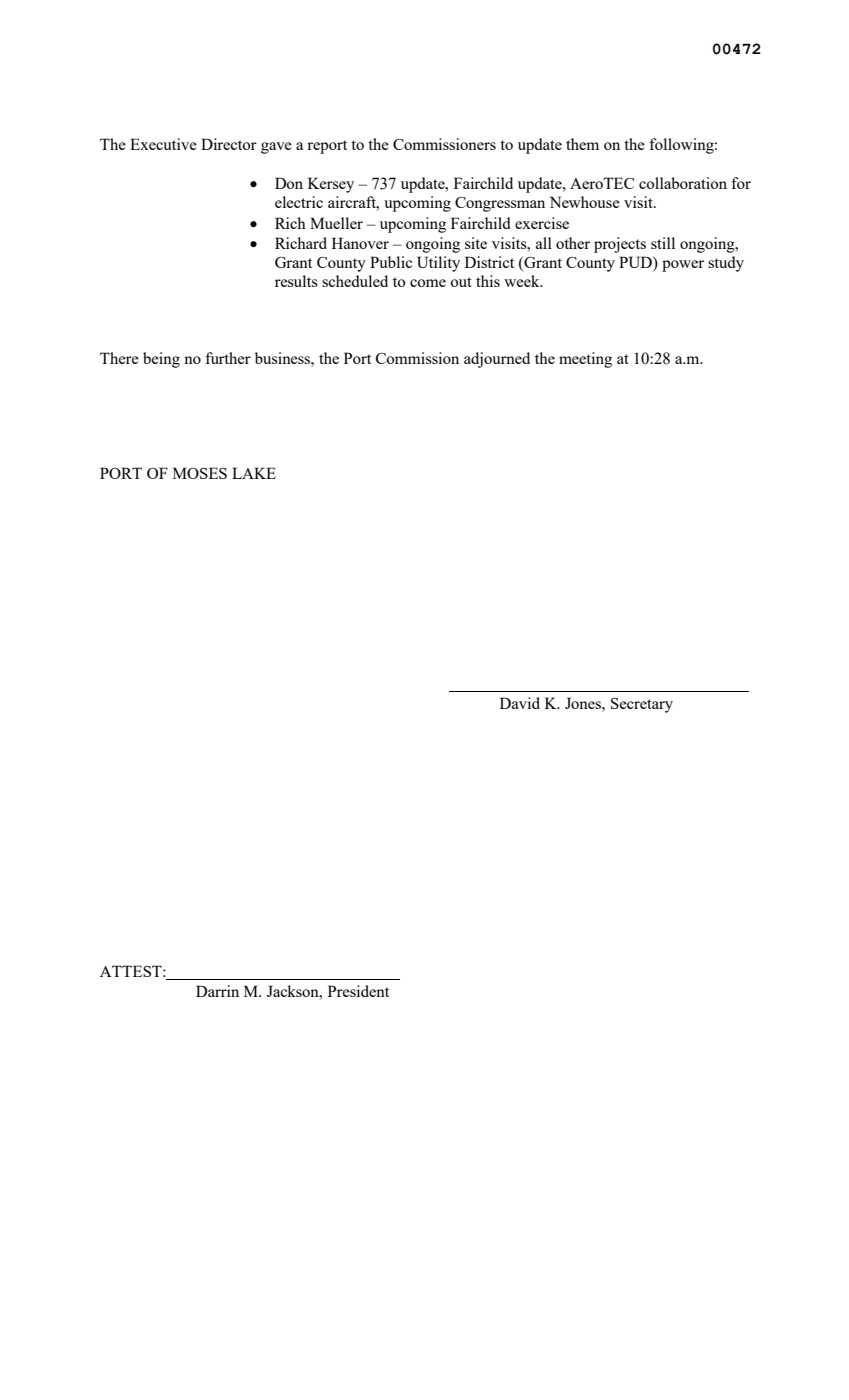  I want to click on Executive, so click(163, 144).
